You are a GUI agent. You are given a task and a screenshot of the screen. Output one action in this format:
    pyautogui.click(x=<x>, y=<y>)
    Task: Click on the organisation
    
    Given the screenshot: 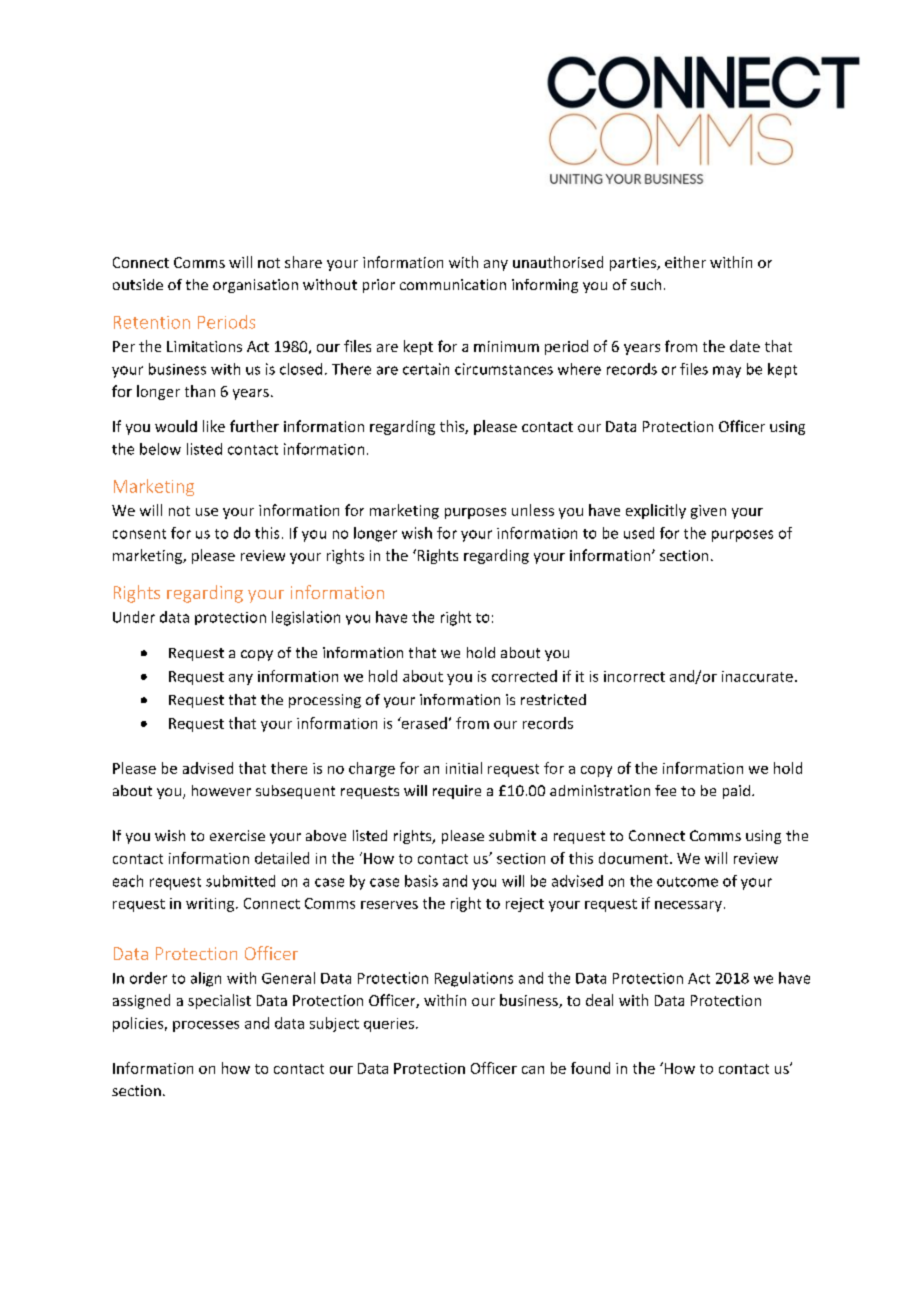 What is the action you would take?
    pyautogui.click(x=255, y=286)
